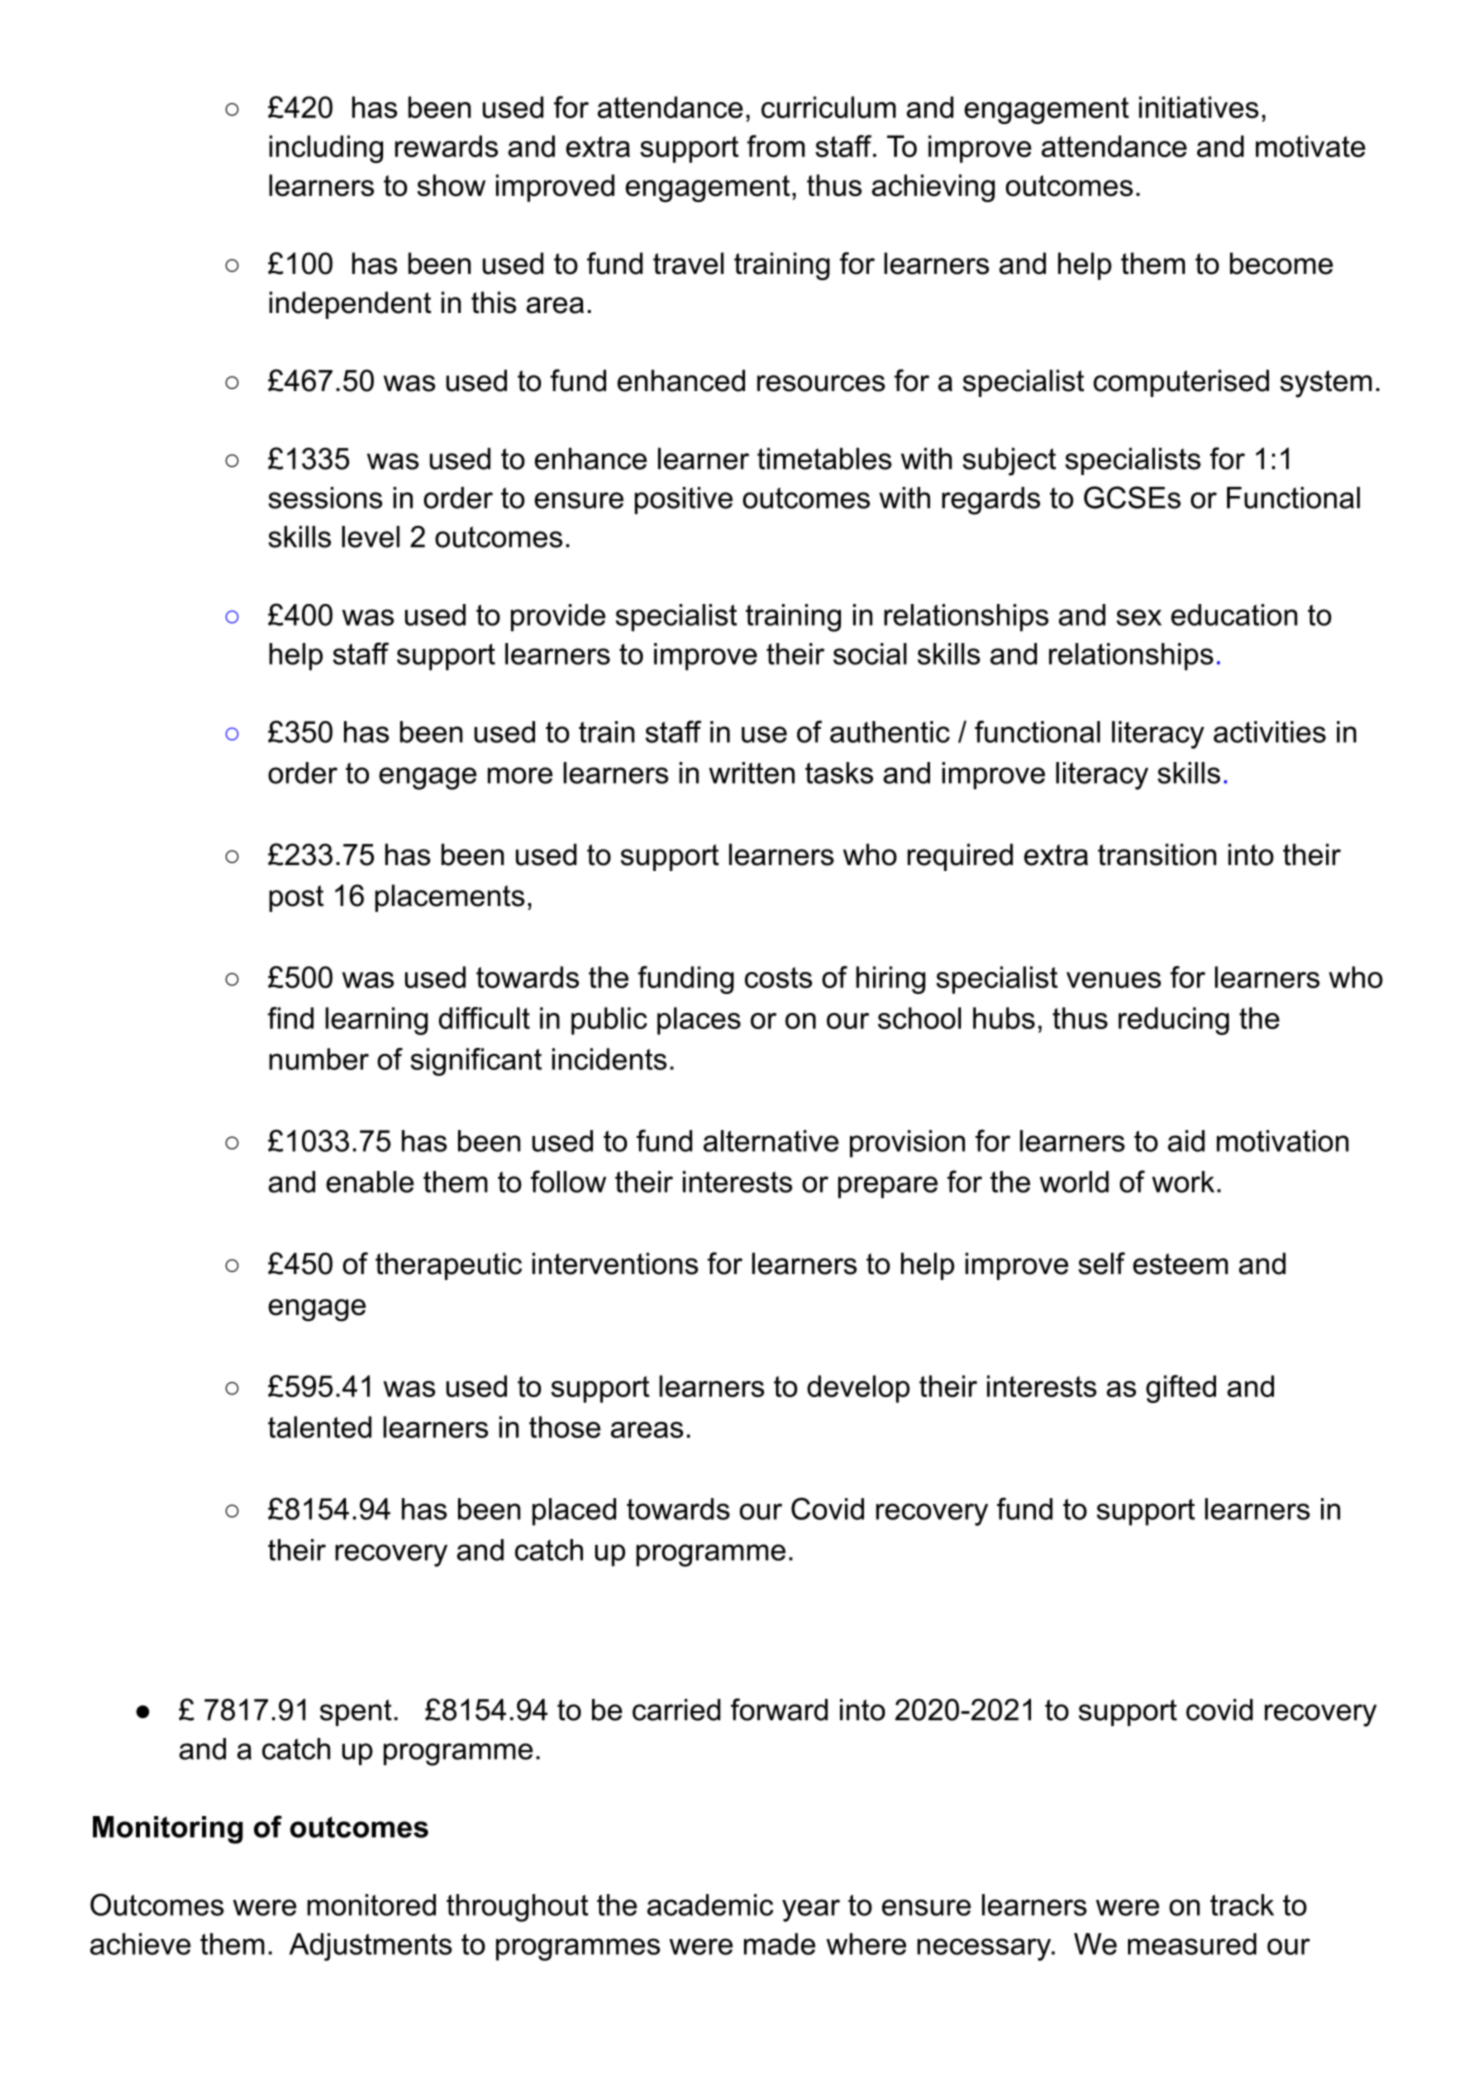 Image resolution: width=1477 pixels, height=2087 pixels. Describe the element at coordinates (1270, 732) in the page. I see `activities` at that location.
